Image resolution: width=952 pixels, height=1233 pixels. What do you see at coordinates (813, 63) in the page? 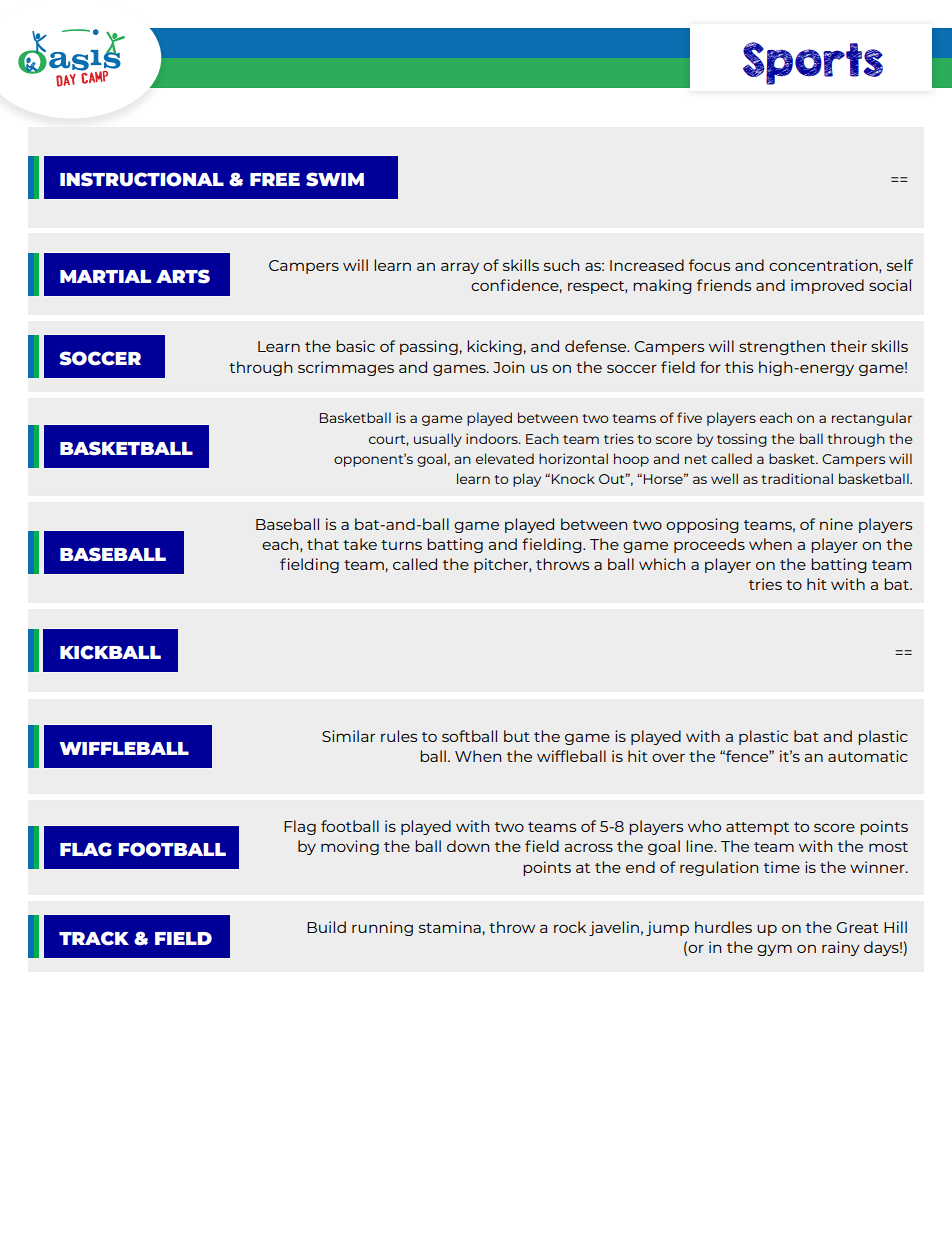
I see `Sports` at bounding box center [813, 63].
